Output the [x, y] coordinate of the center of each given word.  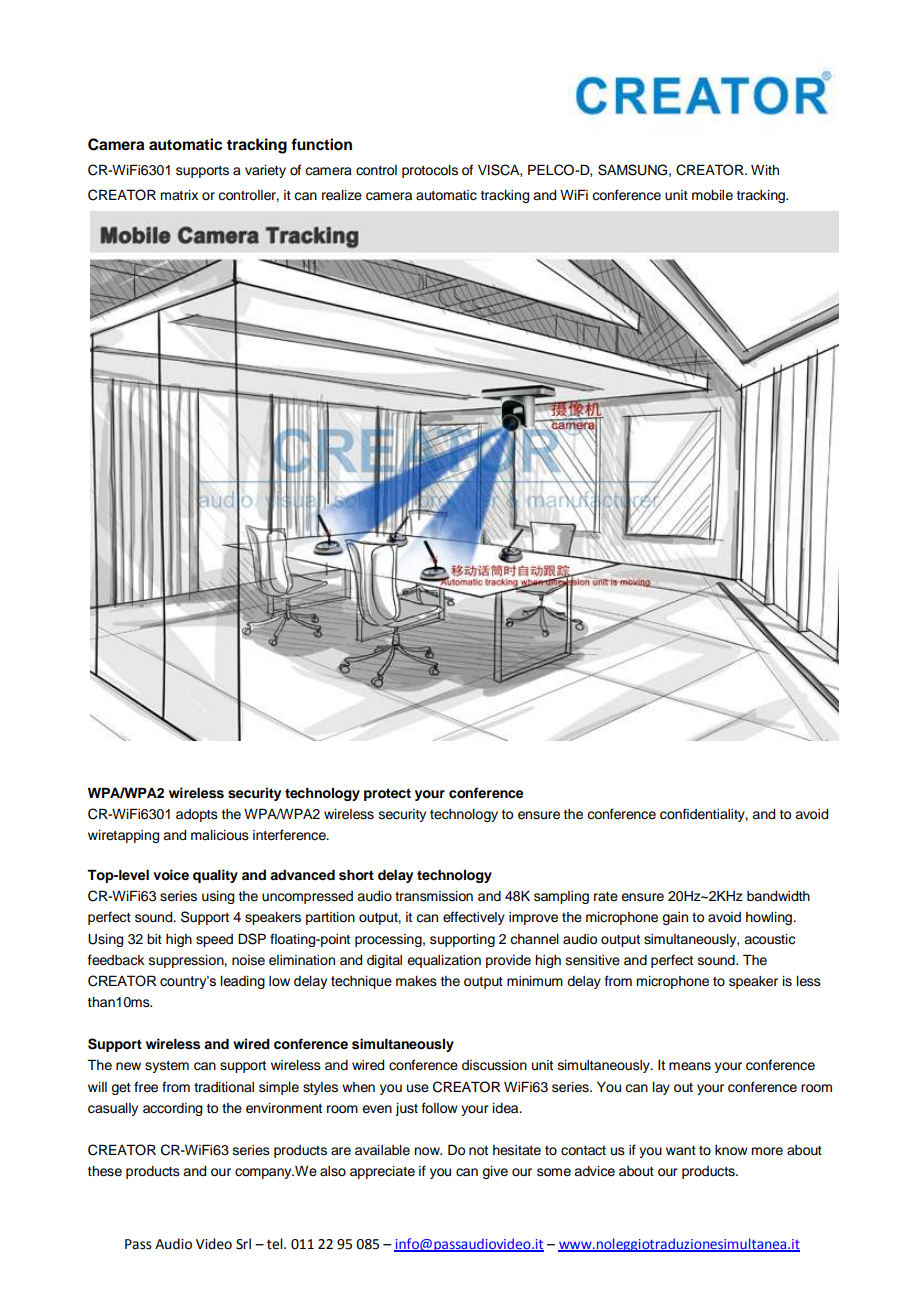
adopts [197, 815]
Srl [243, 1244]
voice [171, 875]
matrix [179, 195]
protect [387, 794]
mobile [712, 195]
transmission [434, 896]
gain [675, 918]
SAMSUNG [632, 170]
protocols [430, 171]
